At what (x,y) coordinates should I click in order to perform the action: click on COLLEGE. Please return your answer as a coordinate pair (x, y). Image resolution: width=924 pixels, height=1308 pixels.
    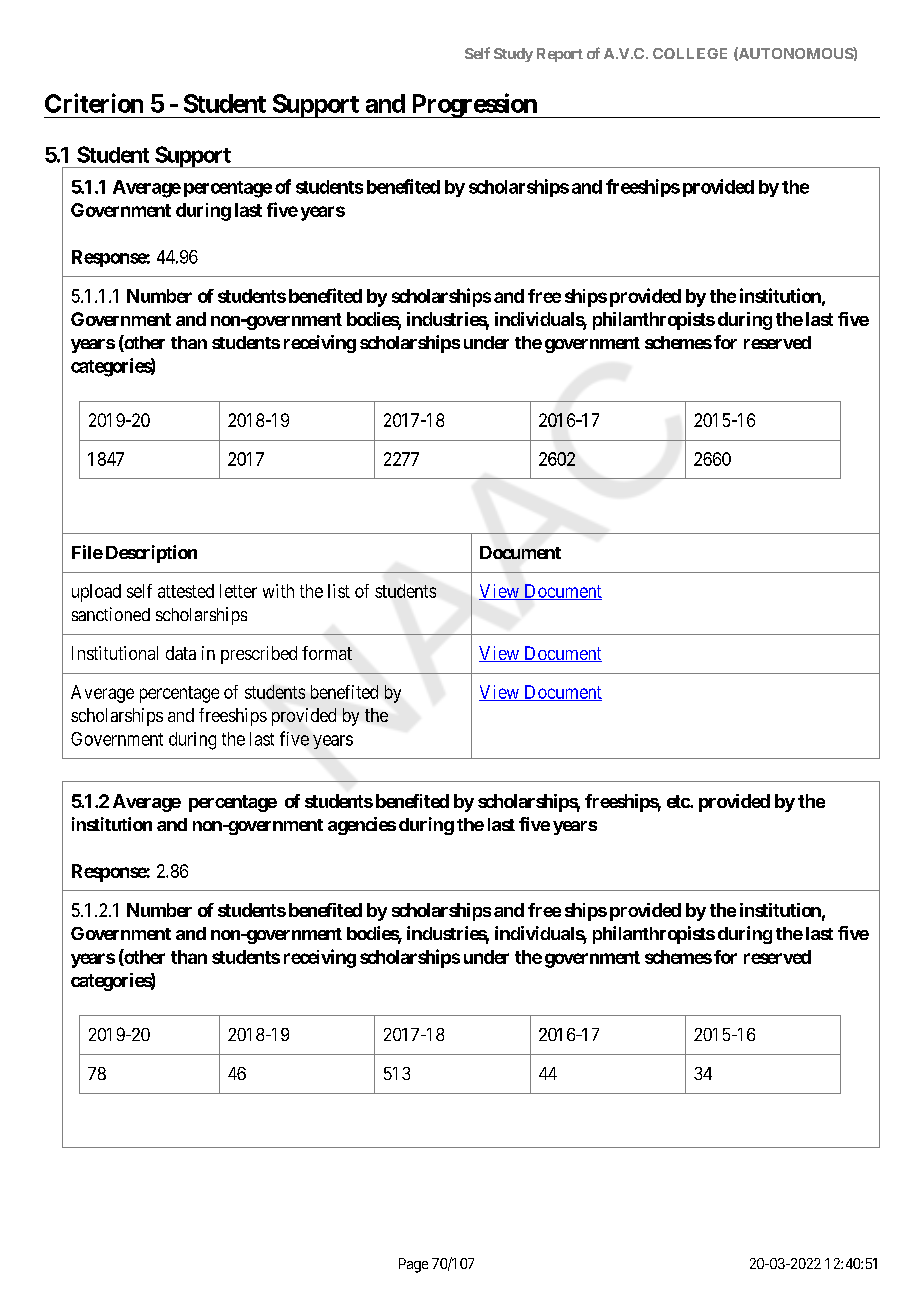
    Looking at the image, I should click on (690, 53).
